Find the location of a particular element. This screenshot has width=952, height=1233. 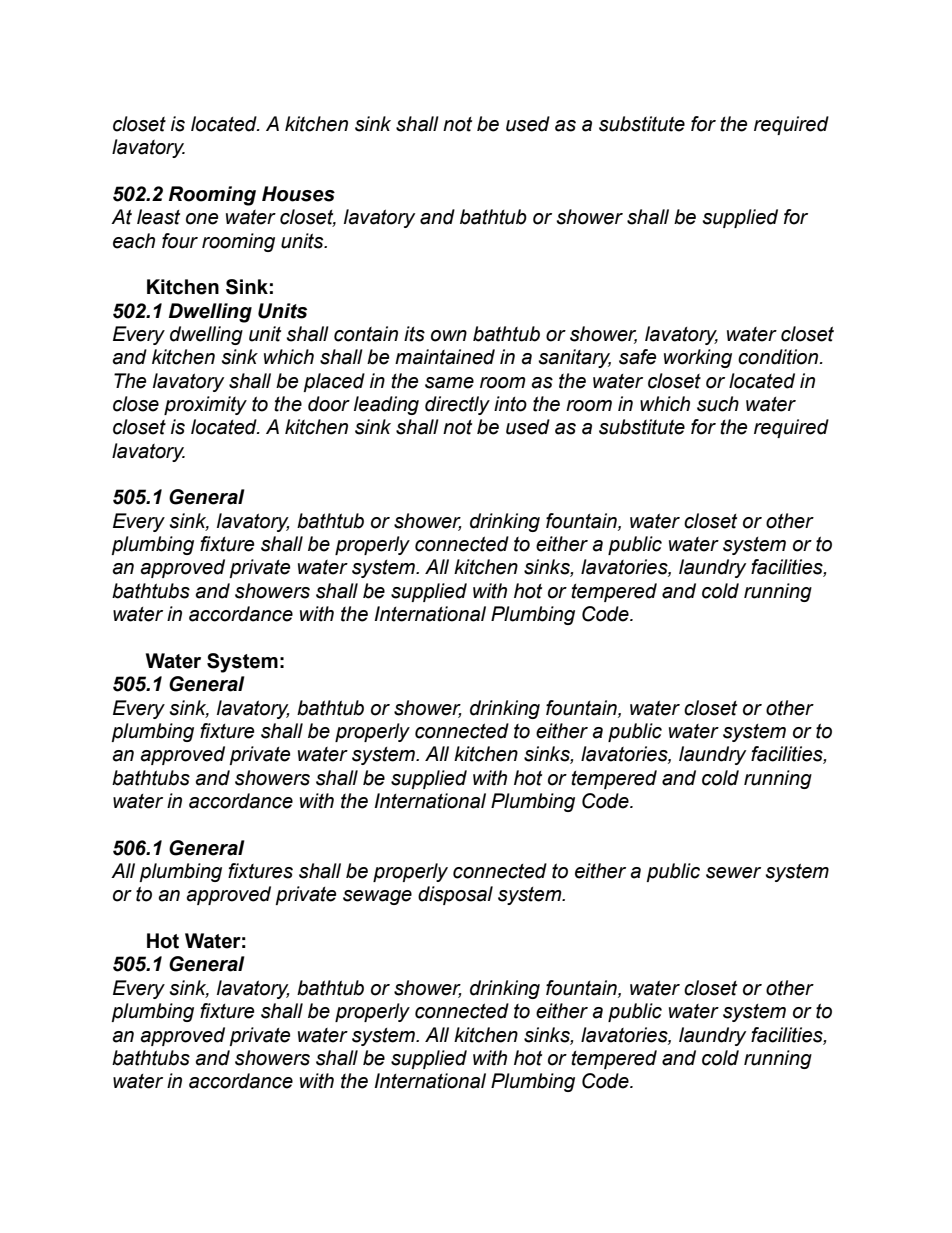

directly is located at coordinates (457, 405).
